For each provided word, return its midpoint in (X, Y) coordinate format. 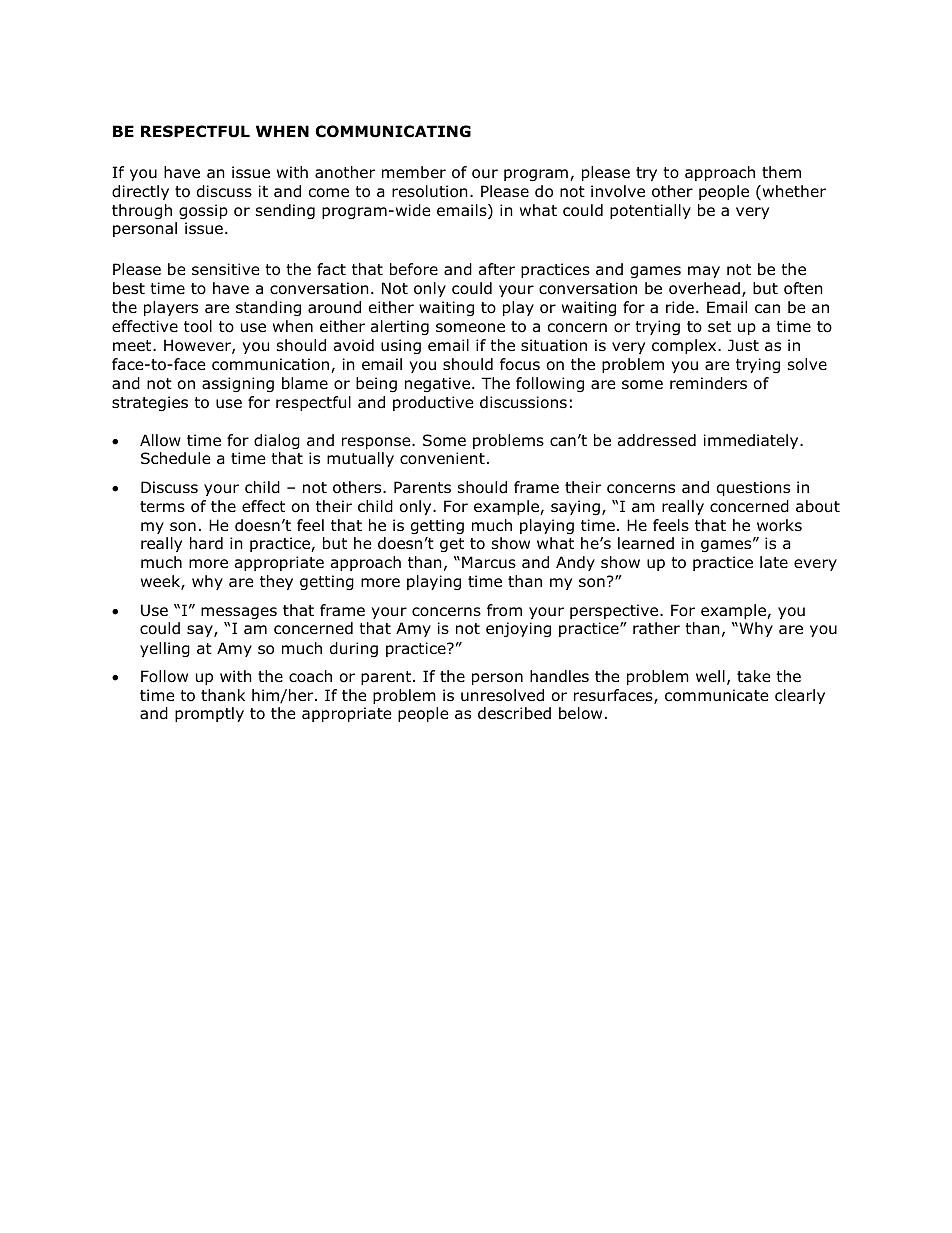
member (414, 172)
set (719, 326)
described (514, 713)
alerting (400, 327)
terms (162, 506)
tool (198, 326)
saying (575, 507)
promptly (209, 714)
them (781, 172)
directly (140, 192)
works (779, 525)
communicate (716, 695)
